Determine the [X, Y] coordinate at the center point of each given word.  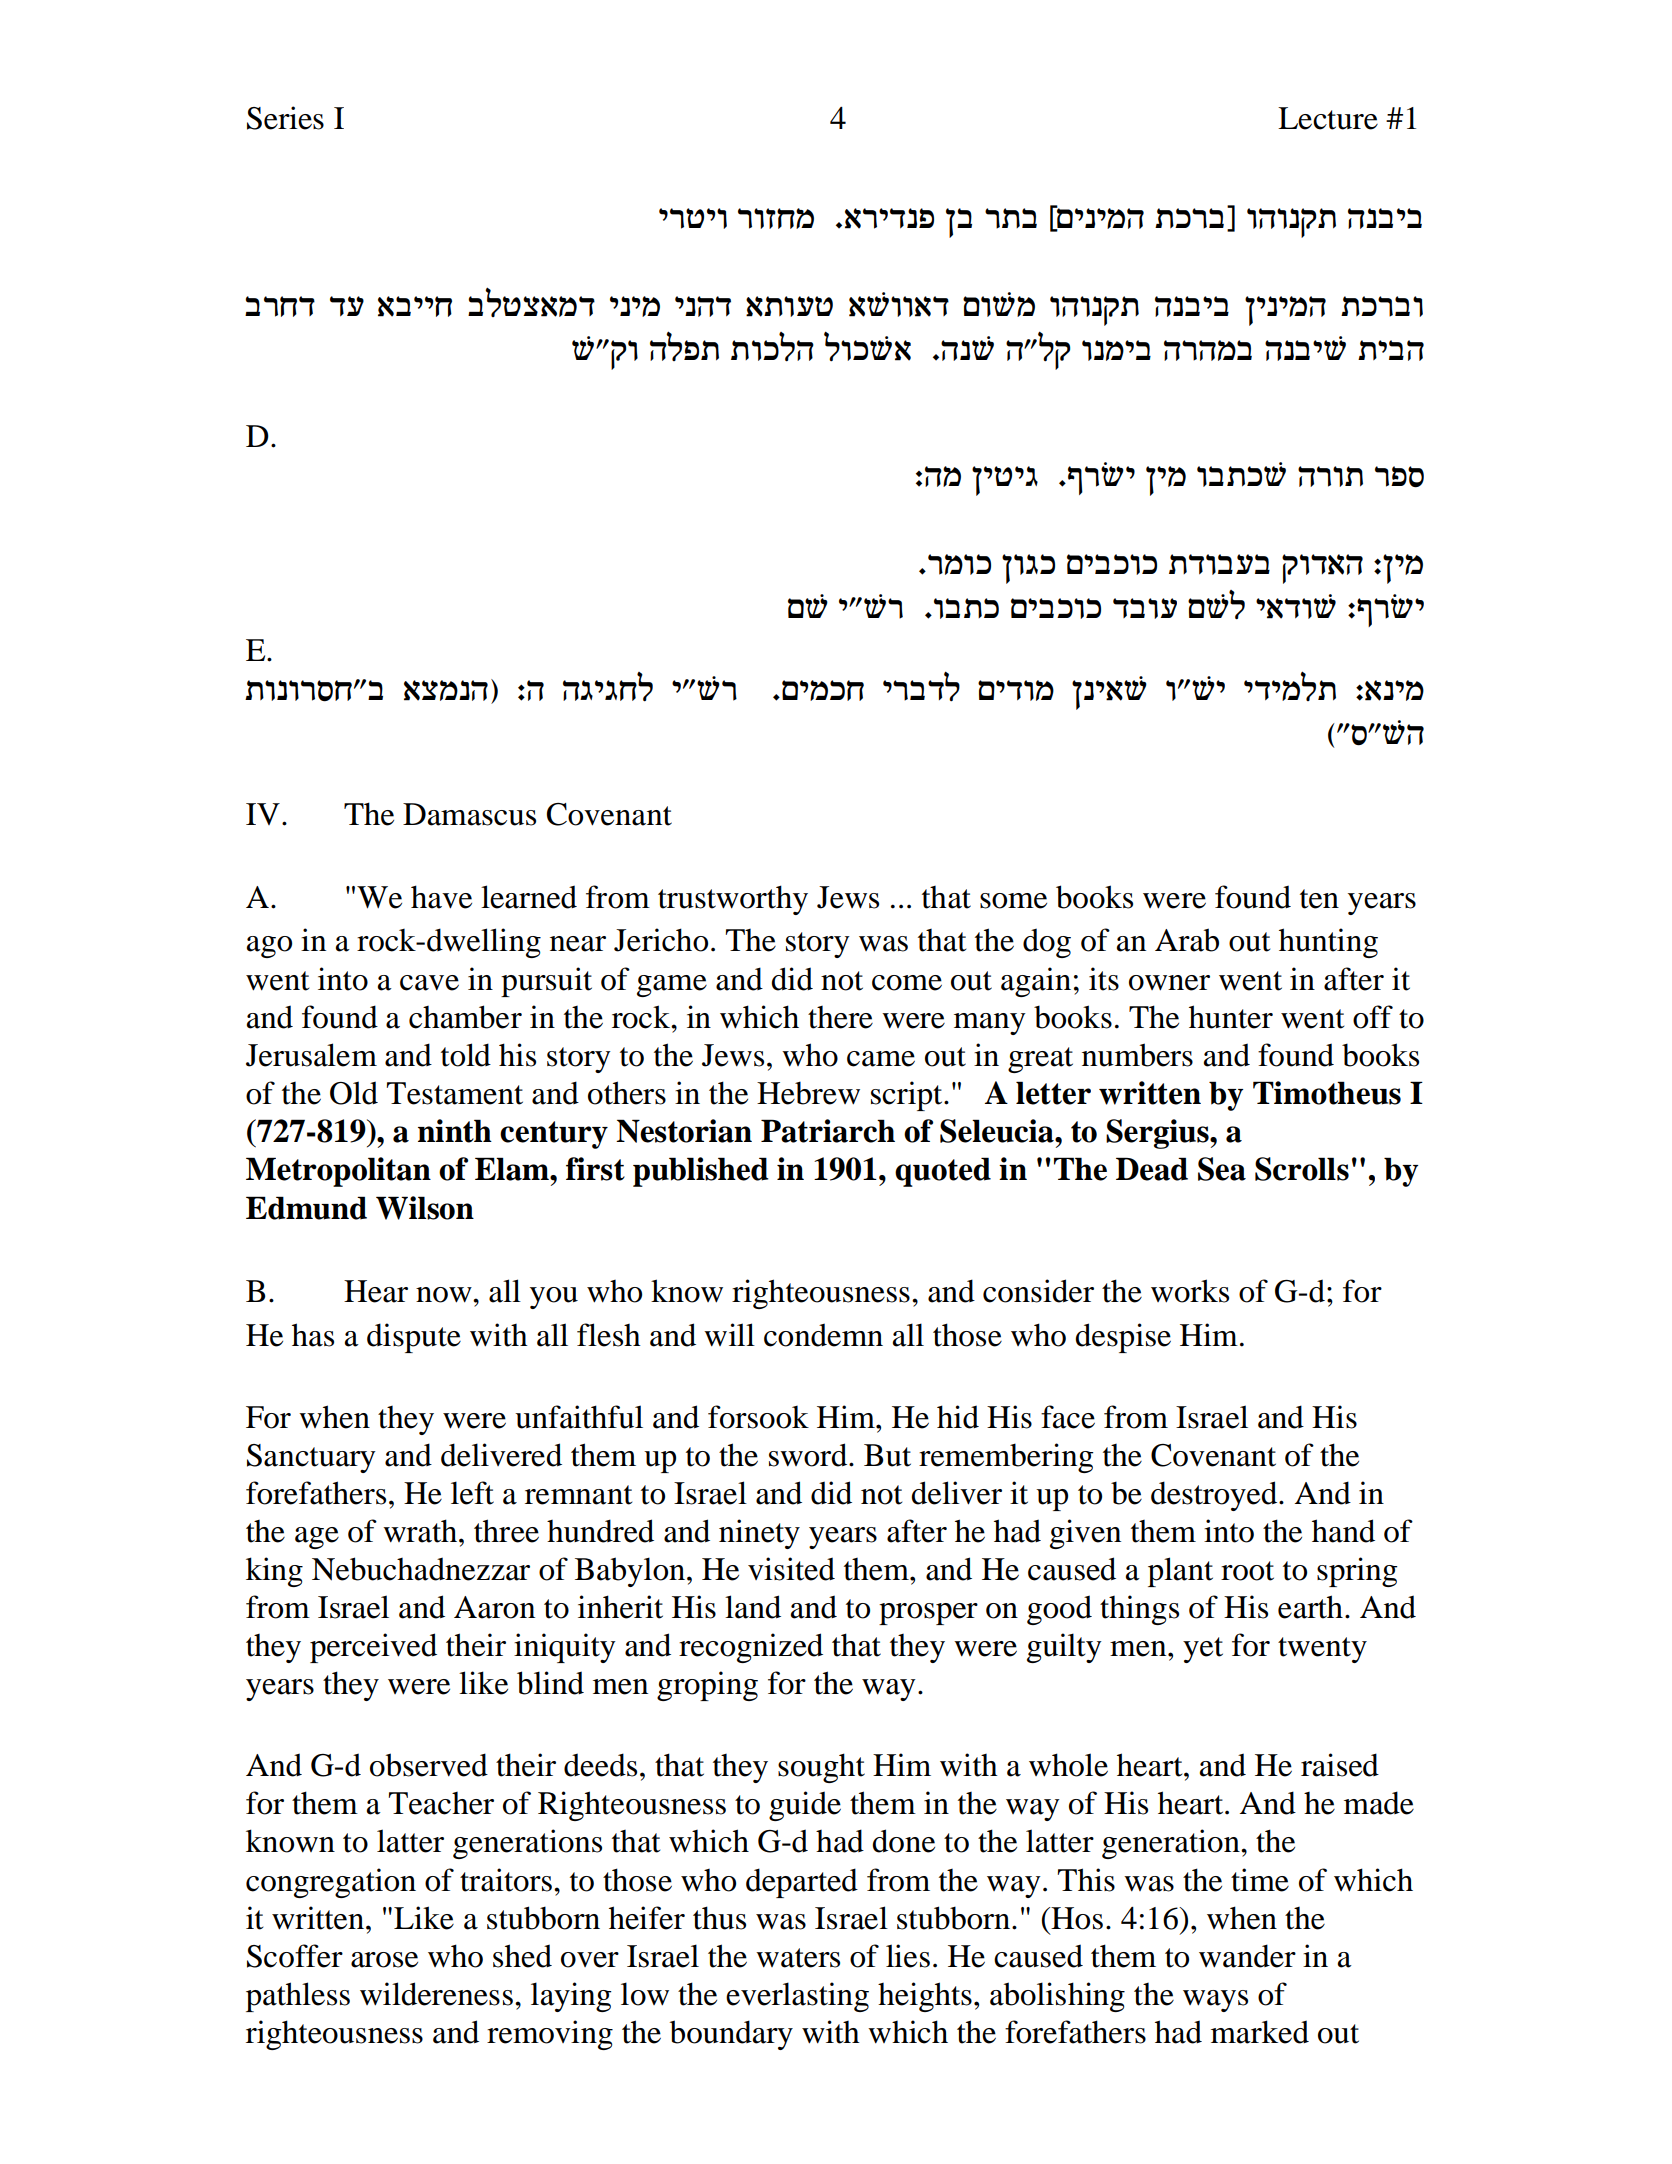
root [1247, 1571]
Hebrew [808, 1093]
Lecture [1328, 118]
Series [285, 118]
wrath [421, 1531]
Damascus [469, 814]
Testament [455, 1093]
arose [384, 1960]
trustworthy [733, 900]
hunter [1231, 1017]
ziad [1391, 350]
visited [791, 1569]
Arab [1187, 940]
